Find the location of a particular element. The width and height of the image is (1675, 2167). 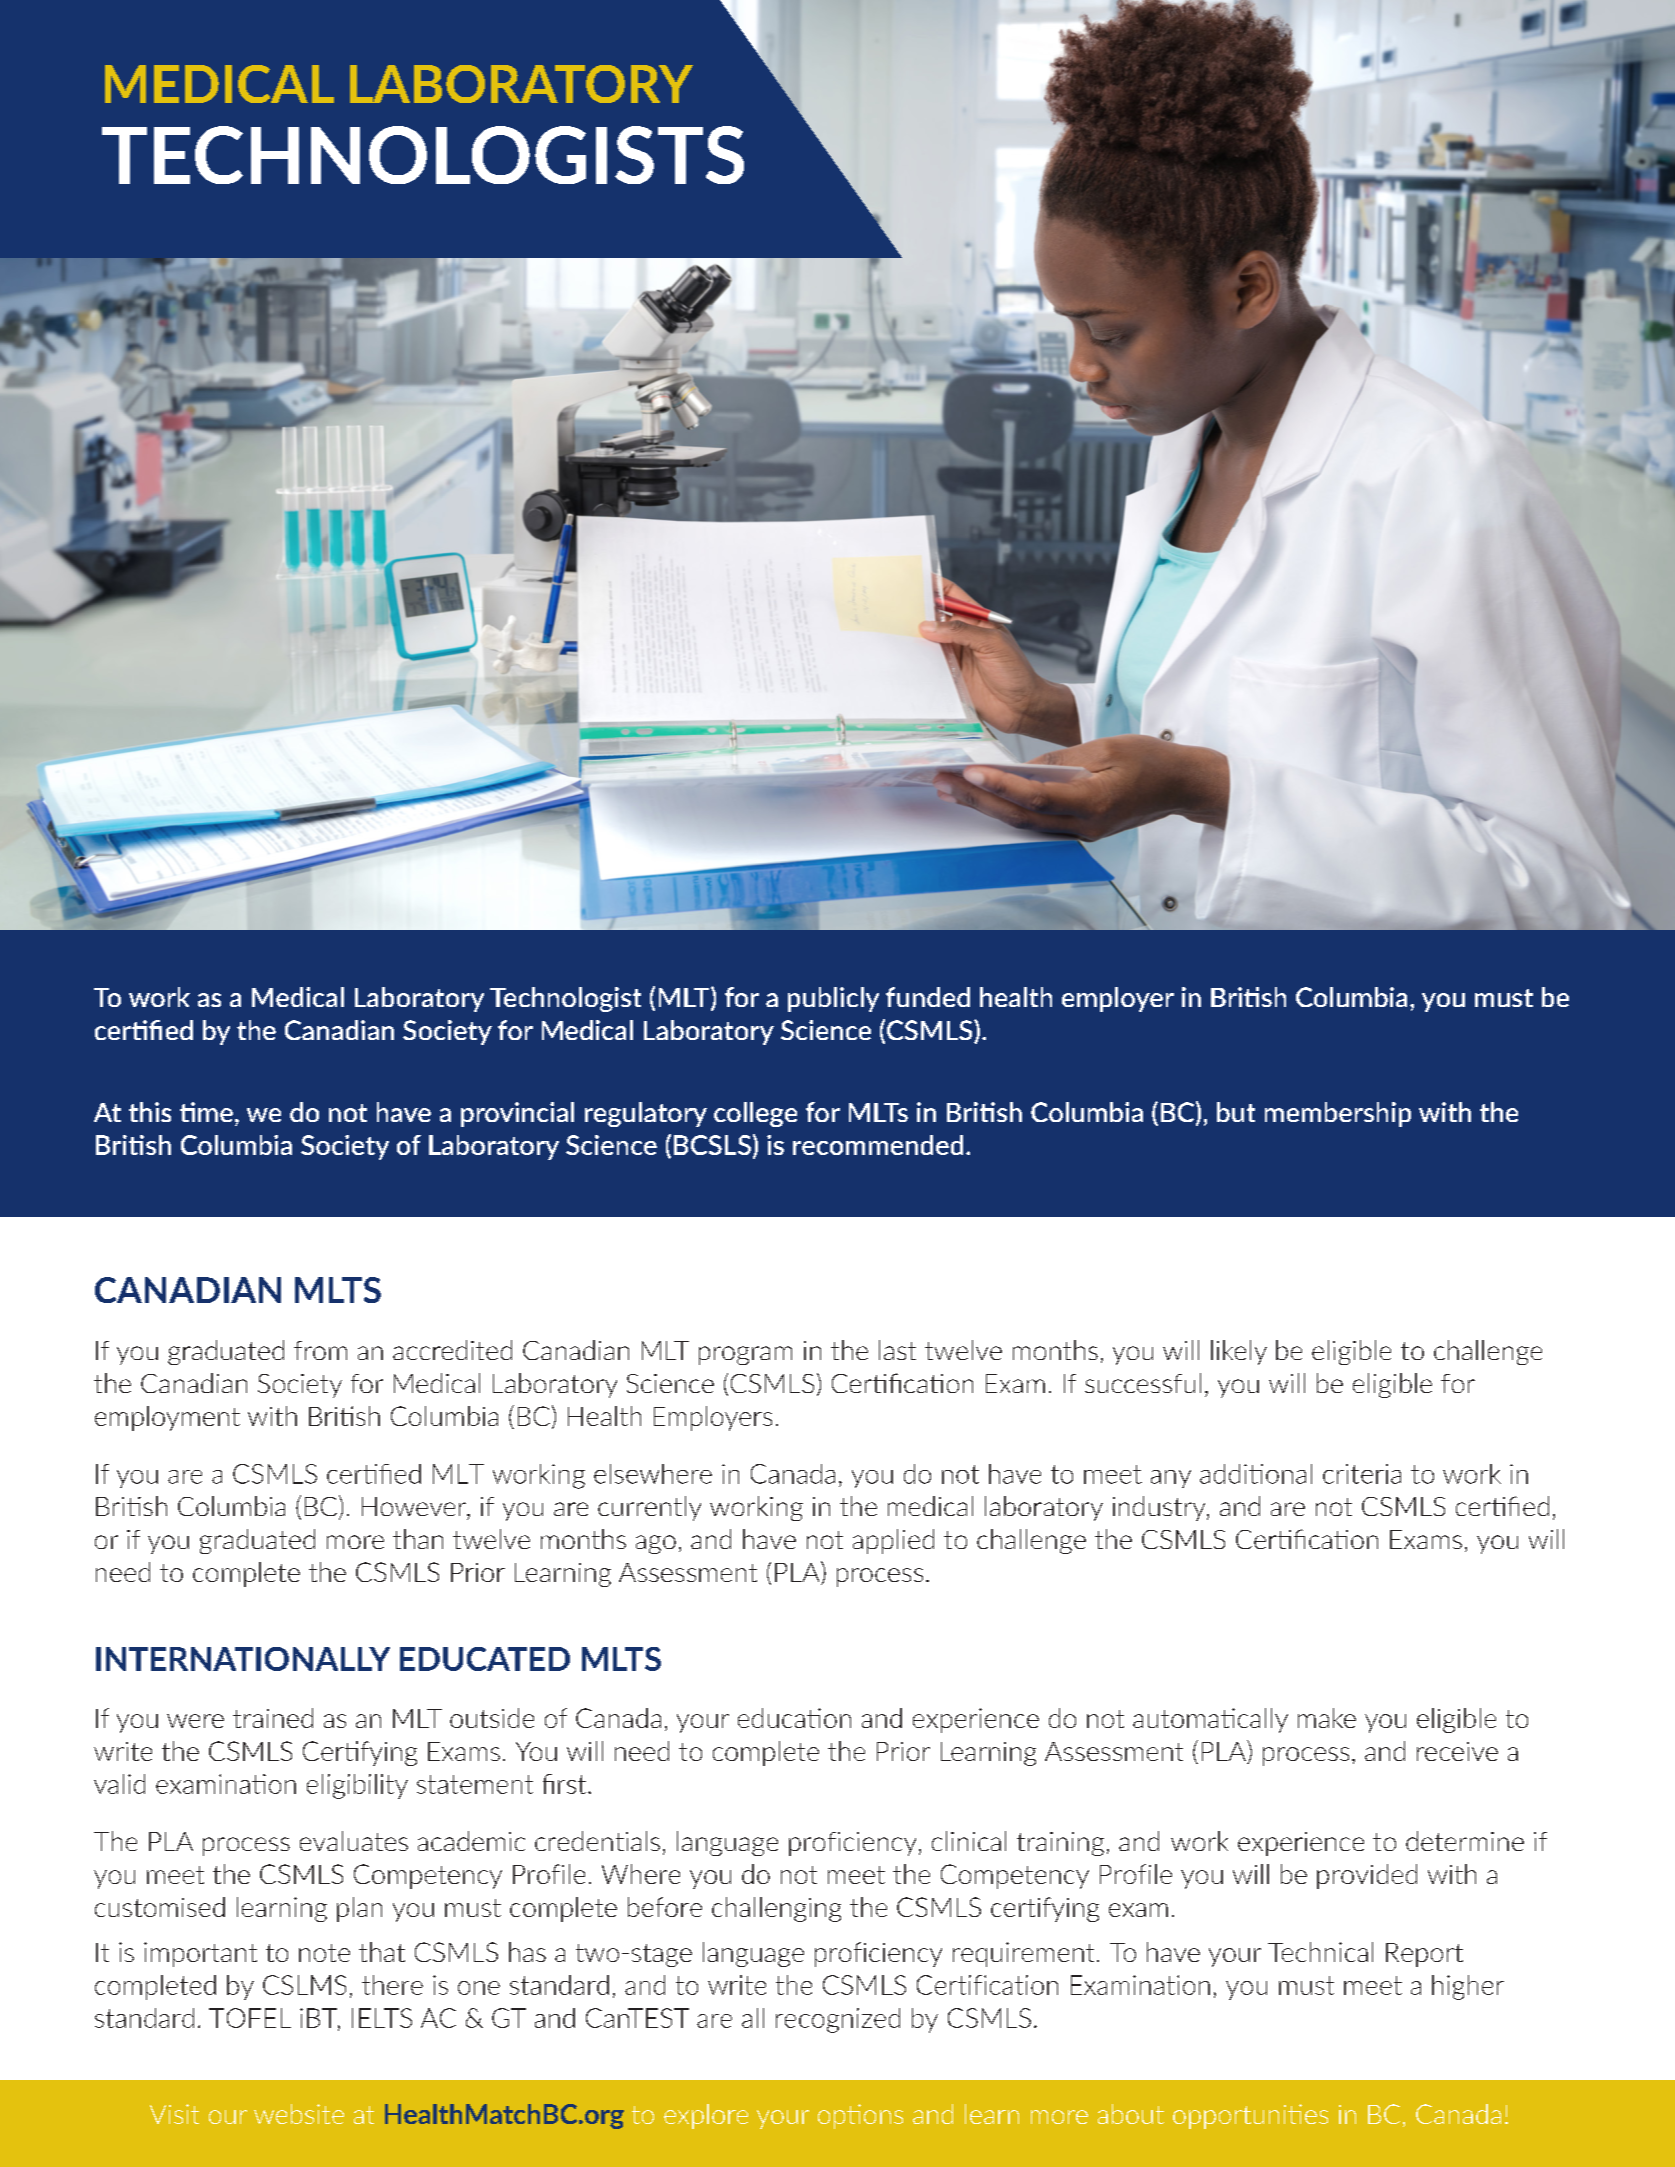

likely is located at coordinates (1239, 1352).
